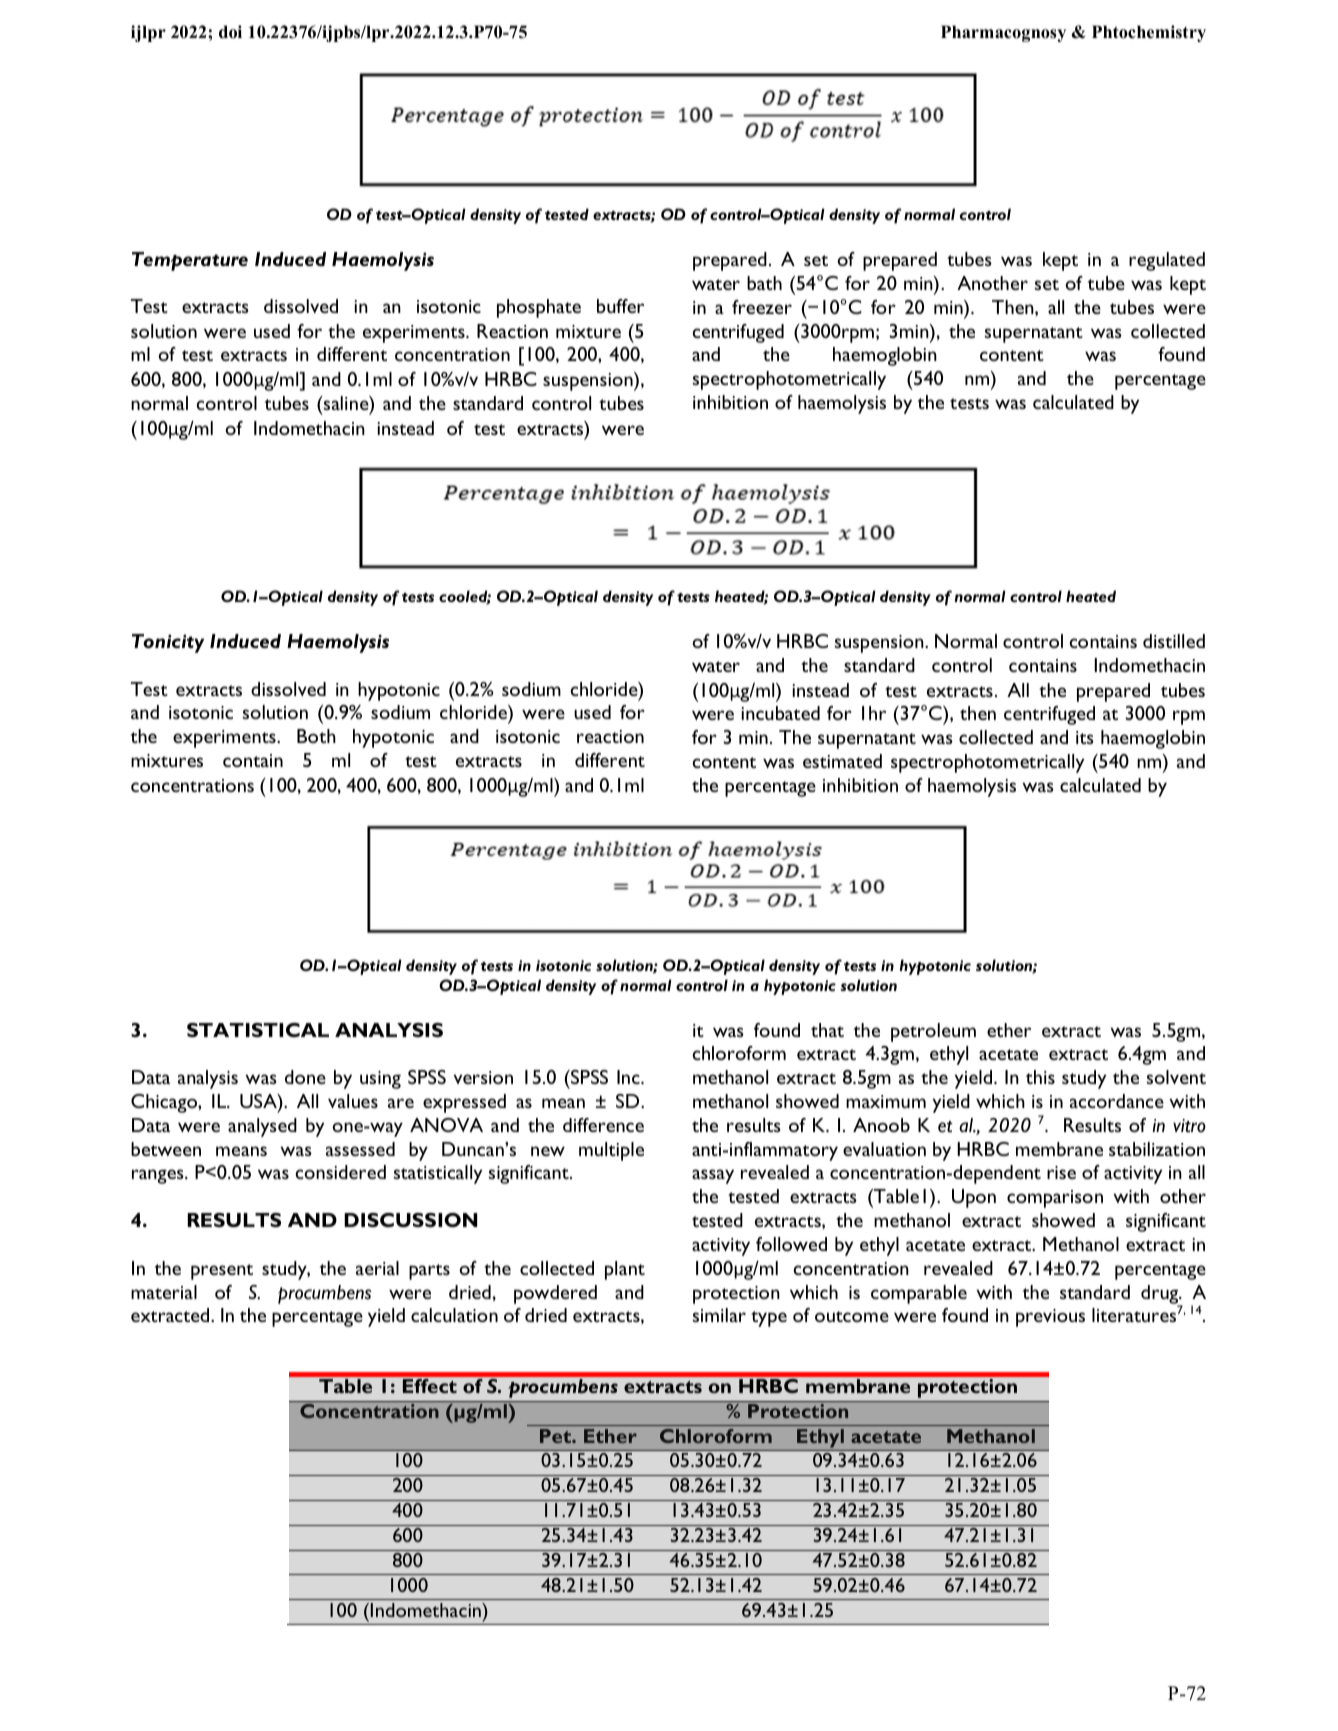  What do you see at coordinates (230, 32) in the screenshot?
I see `doi` at bounding box center [230, 32].
